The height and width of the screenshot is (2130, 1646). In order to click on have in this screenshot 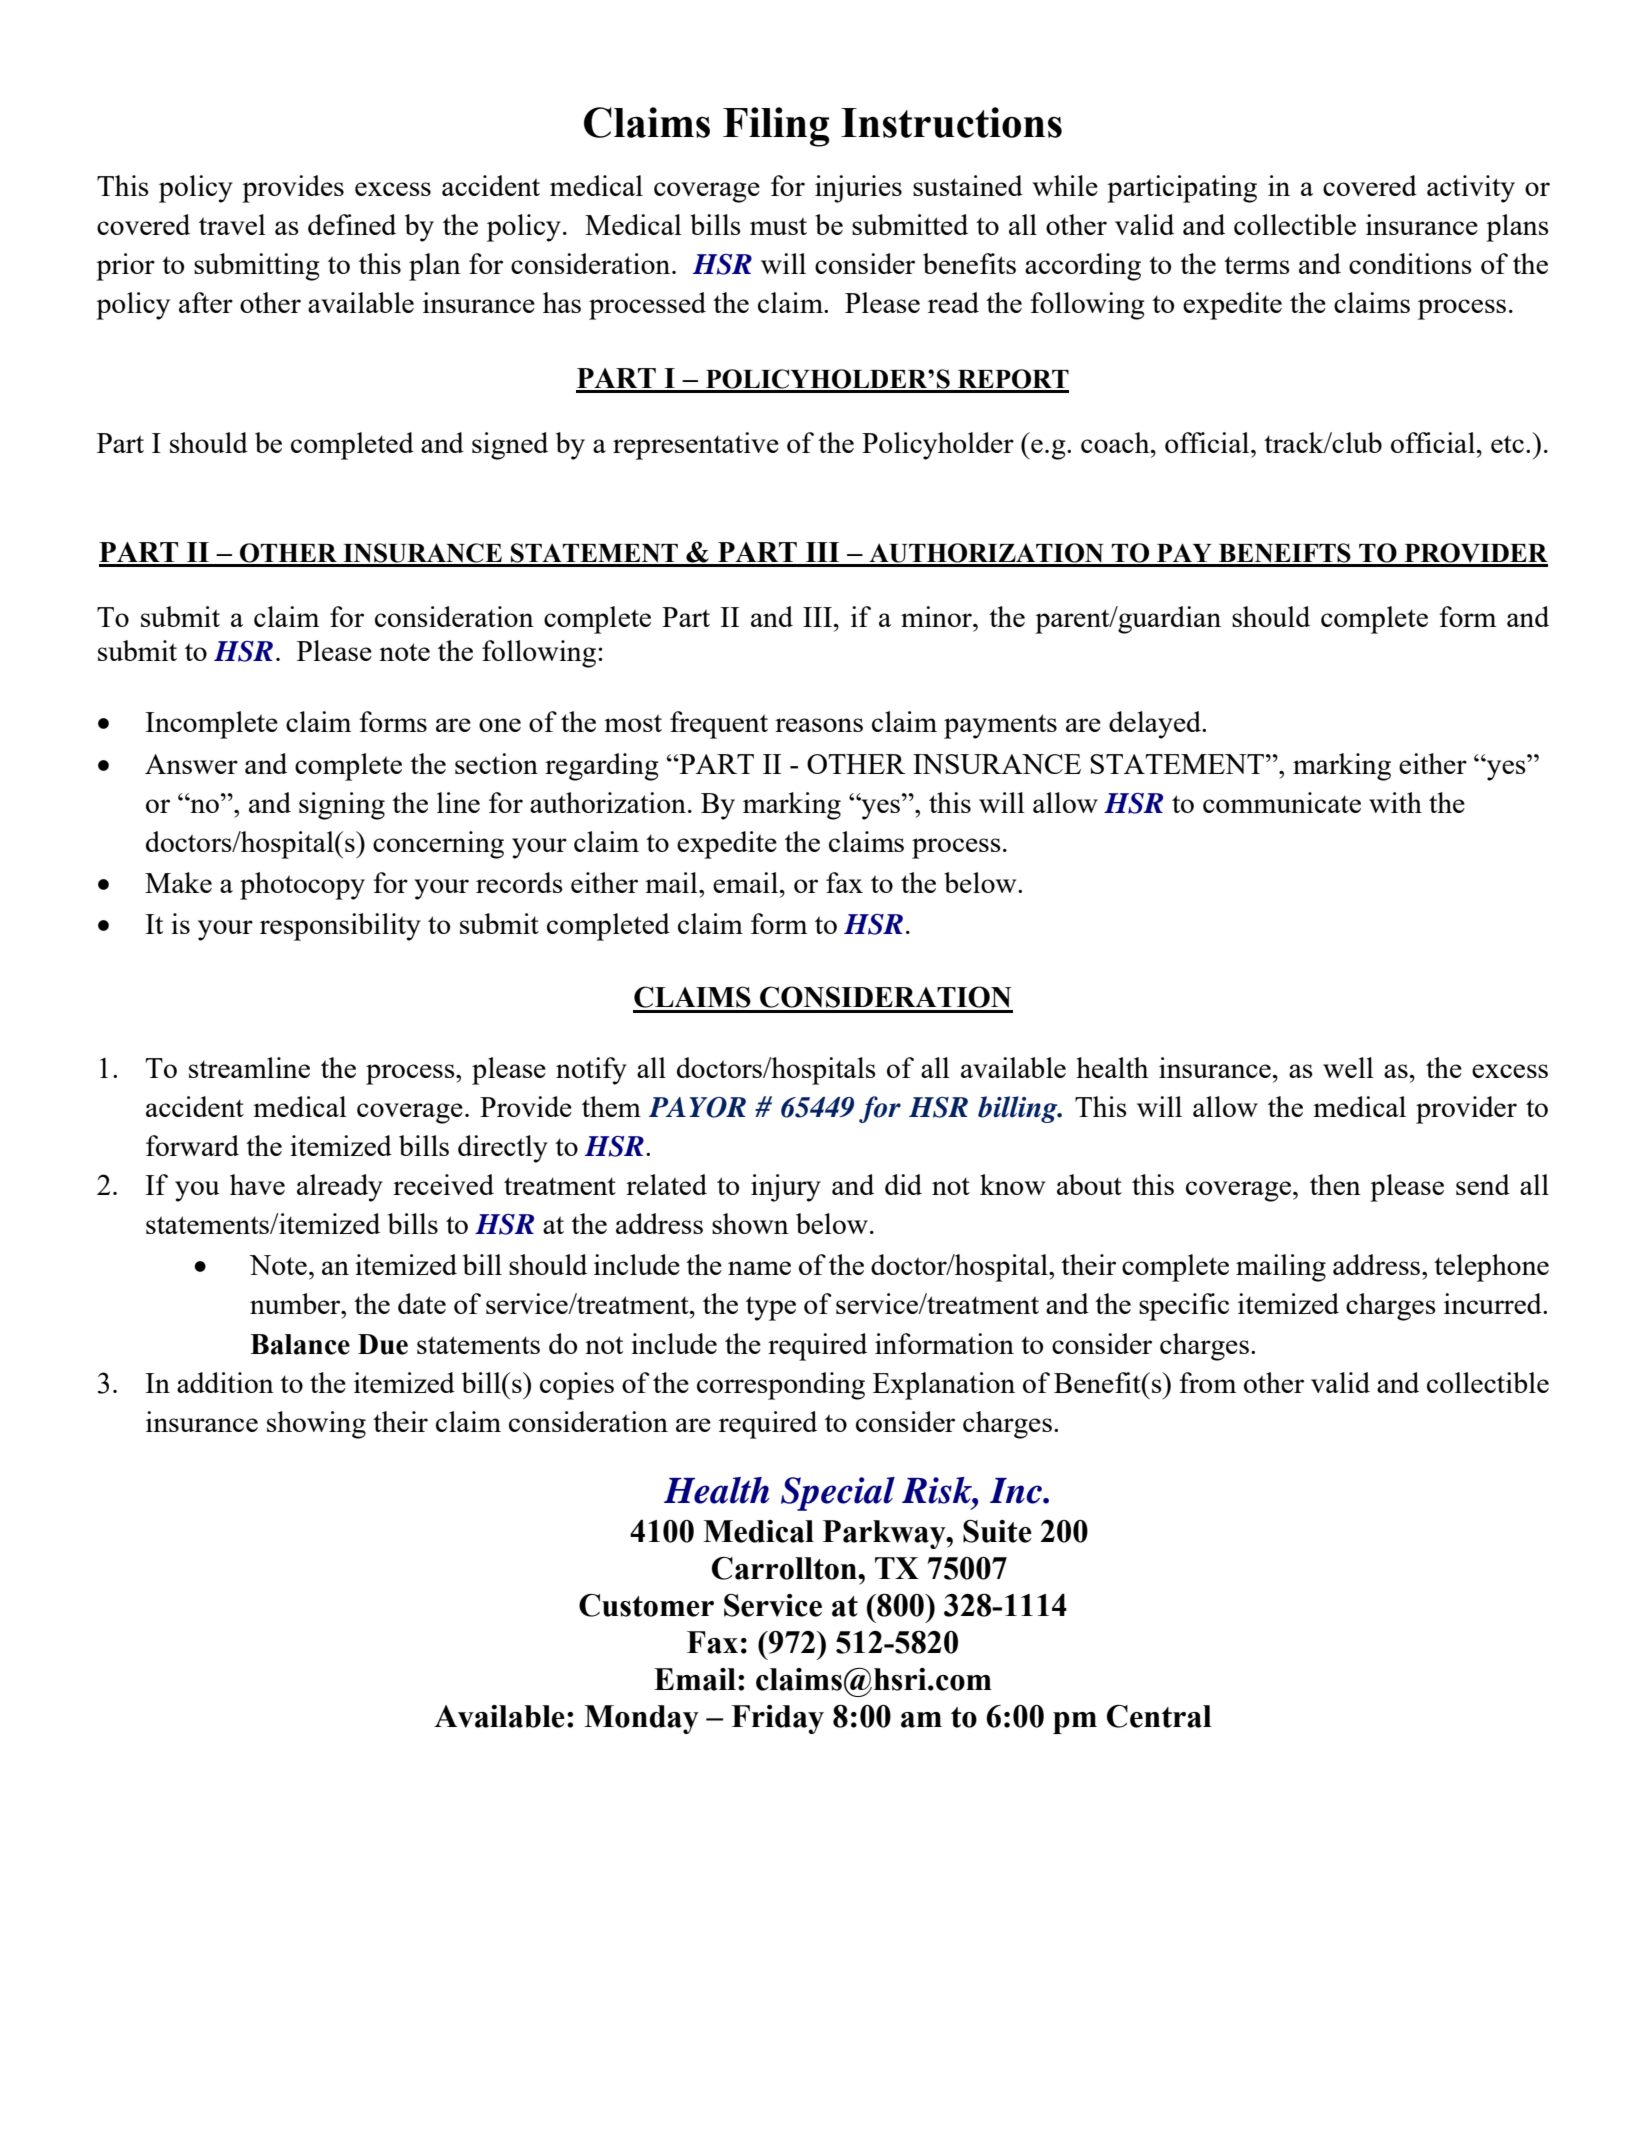, I will do `click(257, 1184)`.
